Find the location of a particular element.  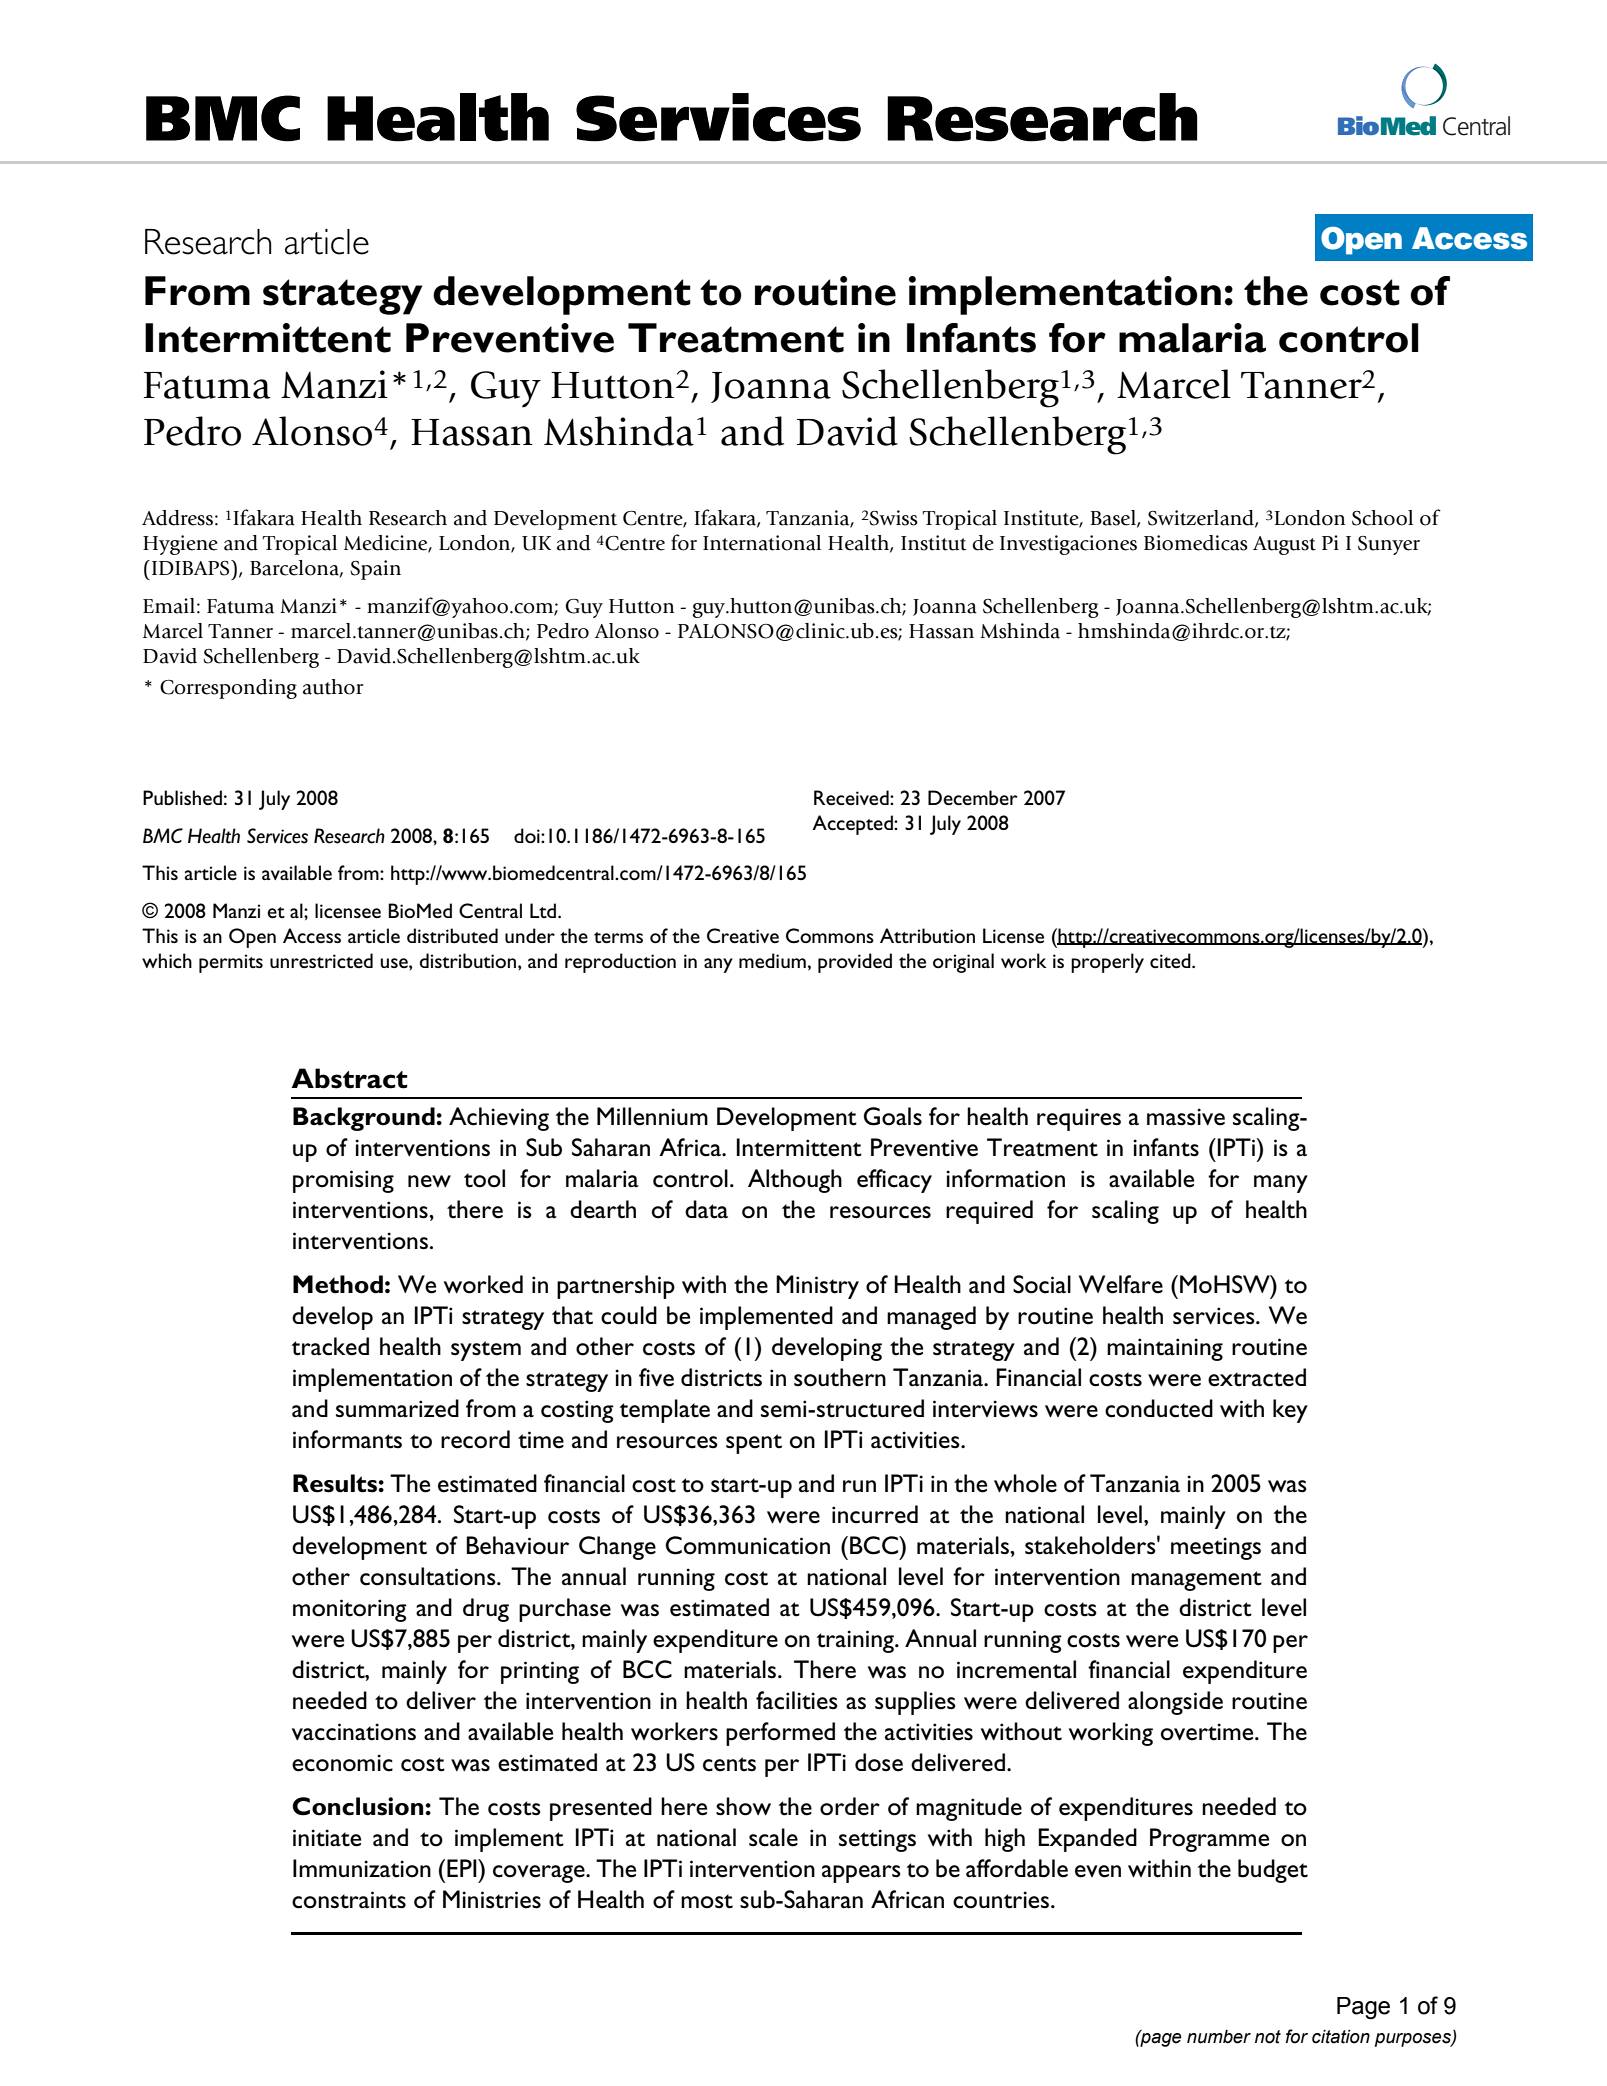

most is located at coordinates (707, 1901).
